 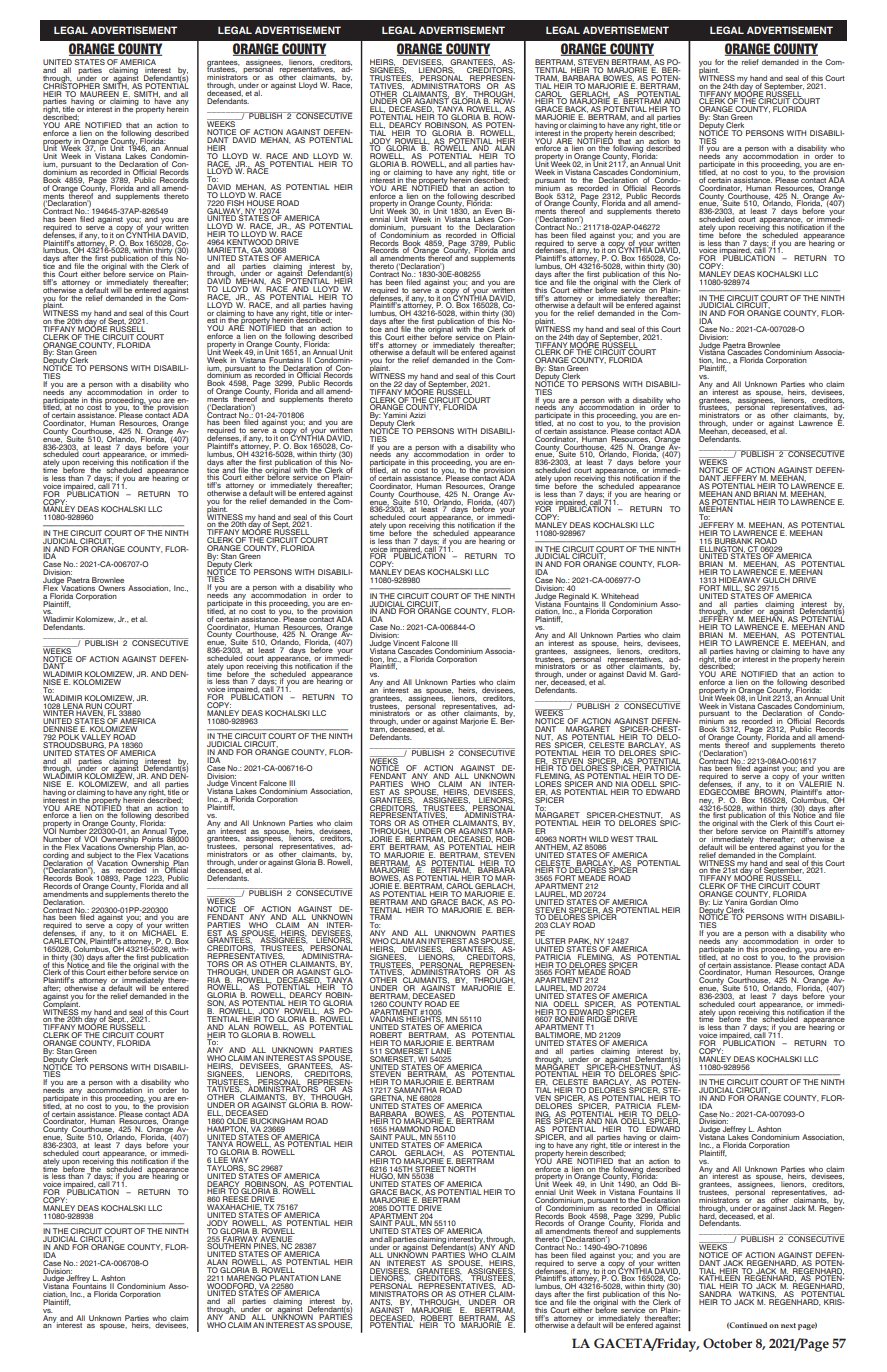 What do you see at coordinates (620, 596) in the image?
I see `Whitehead` at bounding box center [620, 596].
